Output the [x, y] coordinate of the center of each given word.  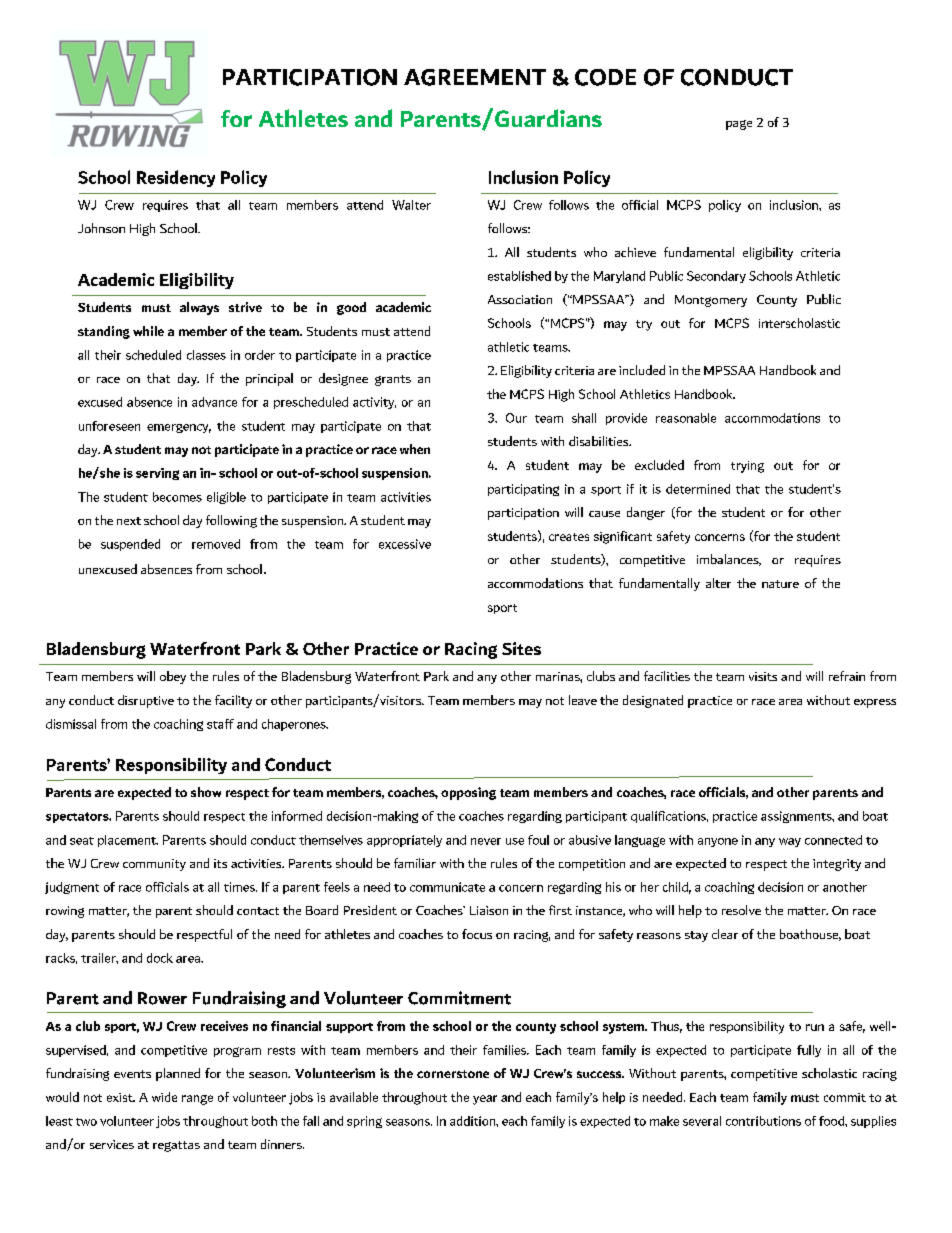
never [486, 841]
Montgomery [711, 301]
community [154, 865]
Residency [176, 178]
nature [780, 584]
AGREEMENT [475, 77]
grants [393, 380]
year [485, 1100]
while [148, 331]
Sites [521, 648]
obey [173, 677]
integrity [837, 865]
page [739, 125]
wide [164, 1097]
